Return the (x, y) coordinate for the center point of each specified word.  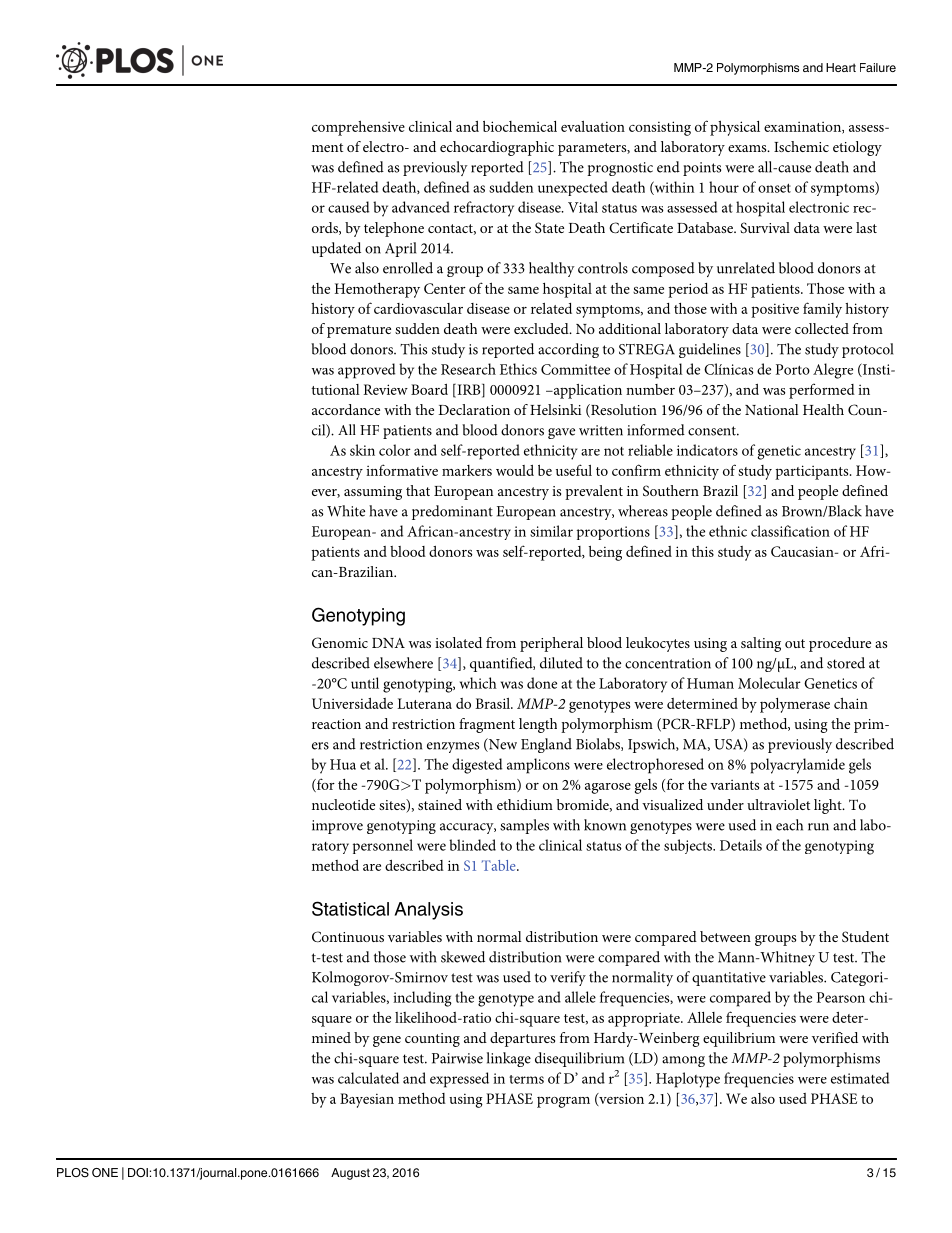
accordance (346, 409)
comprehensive (358, 128)
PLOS (73, 1173)
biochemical (520, 126)
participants (813, 472)
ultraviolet (778, 804)
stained (440, 804)
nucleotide (343, 804)
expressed (459, 1080)
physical (735, 128)
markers (467, 470)
